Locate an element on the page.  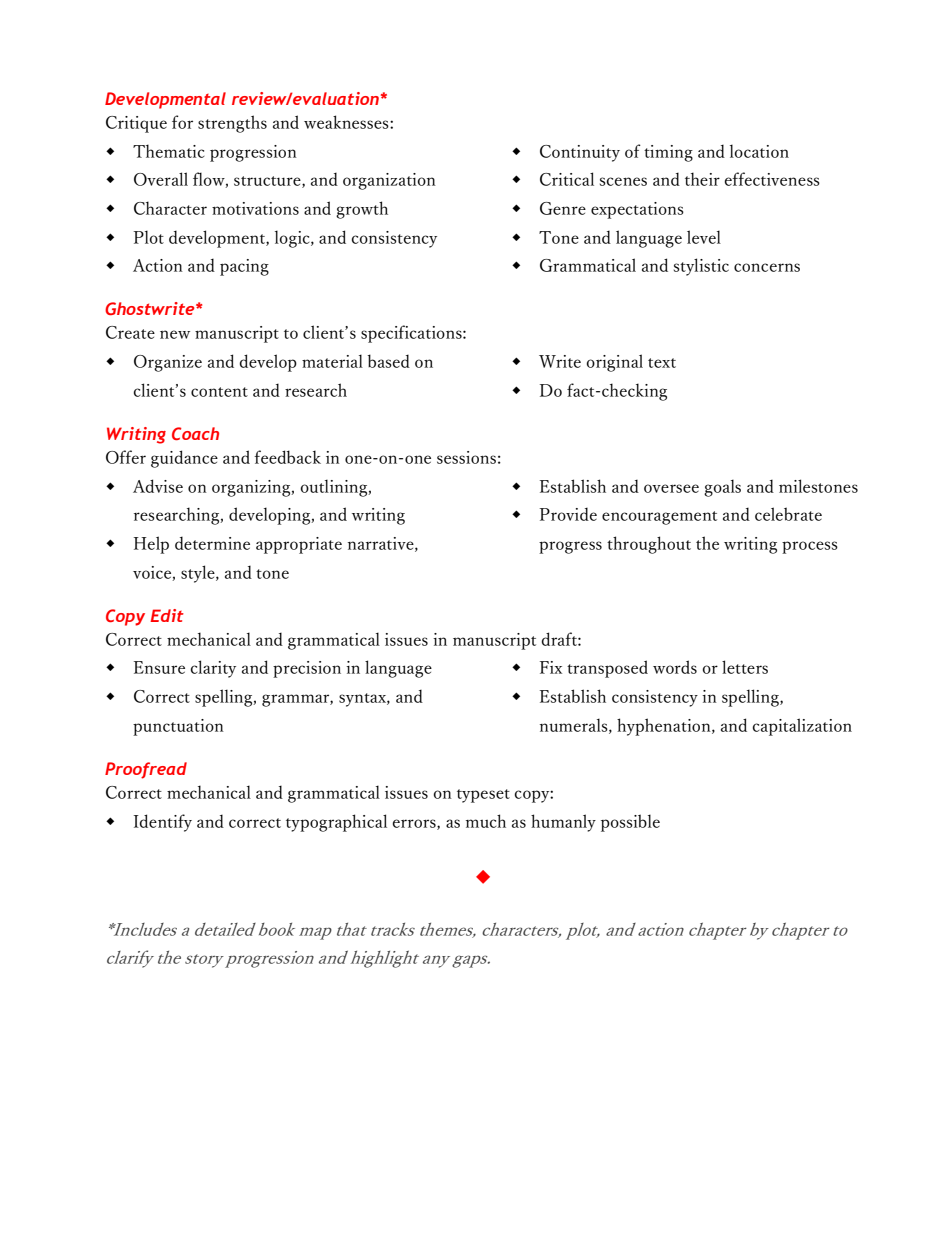
sessions is located at coordinates (466, 457).
